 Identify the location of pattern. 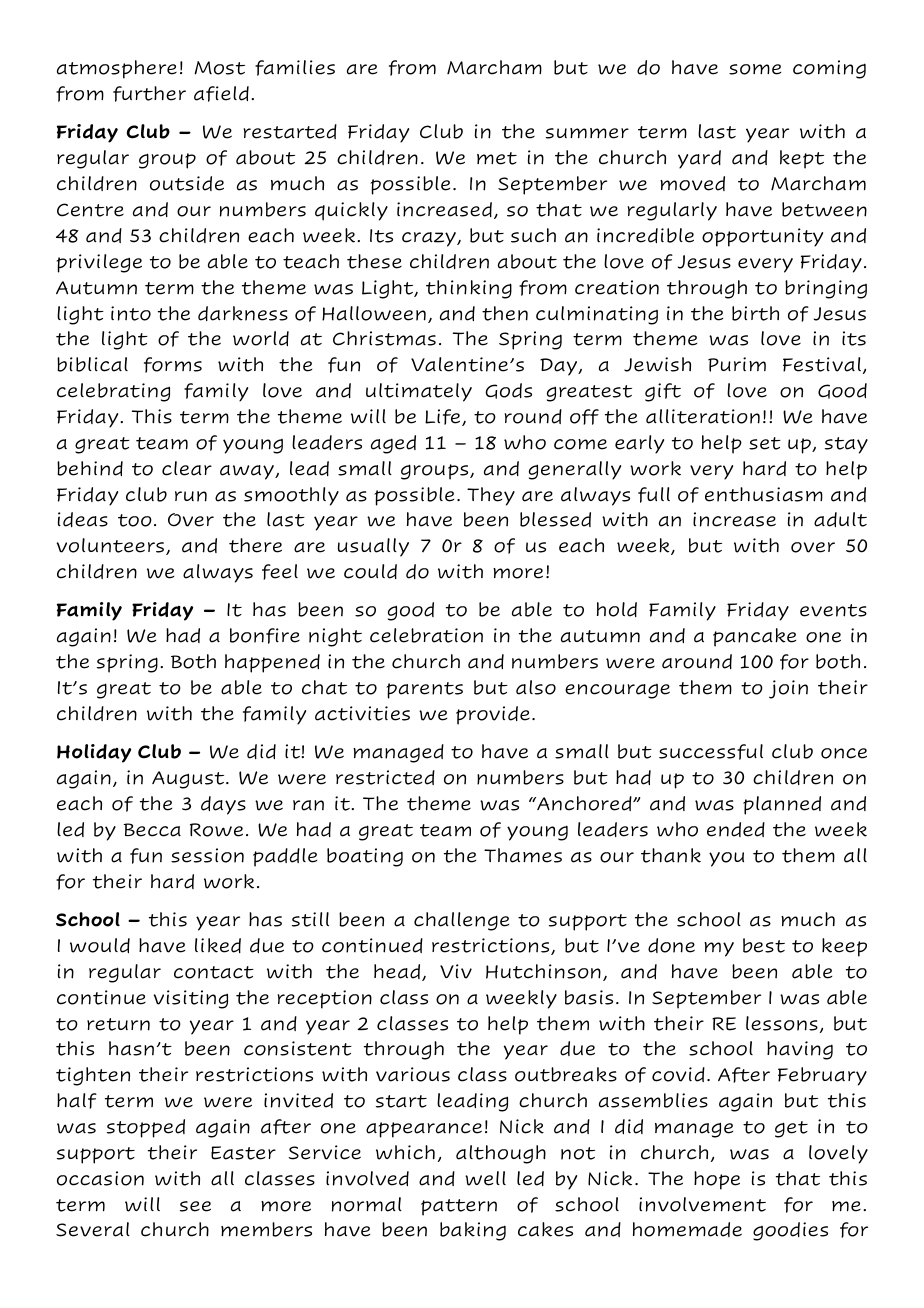
(459, 1207).
